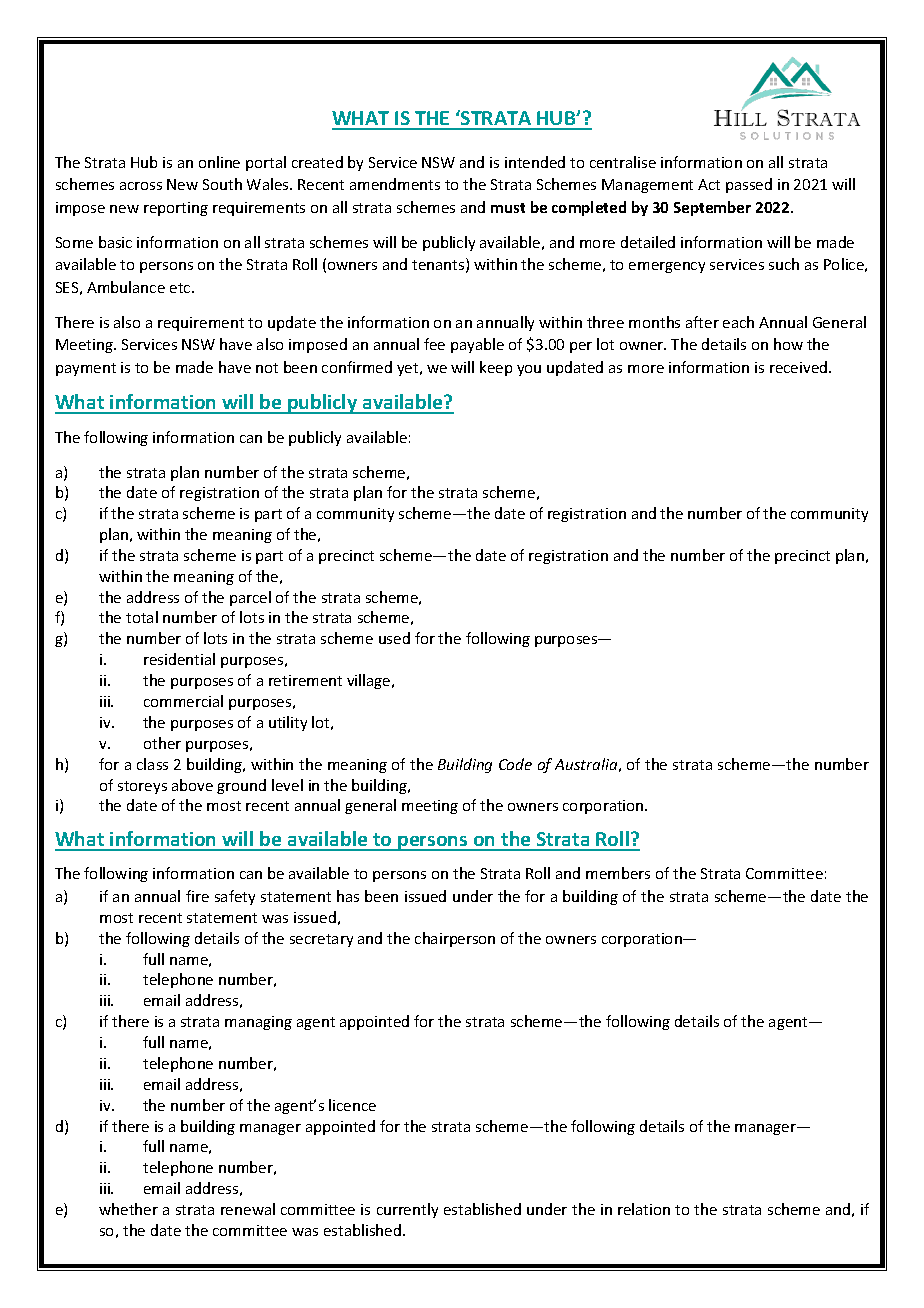 The height and width of the page is (1308, 924). Describe the element at coordinates (128, 1209) in the page. I see `whether` at that location.
